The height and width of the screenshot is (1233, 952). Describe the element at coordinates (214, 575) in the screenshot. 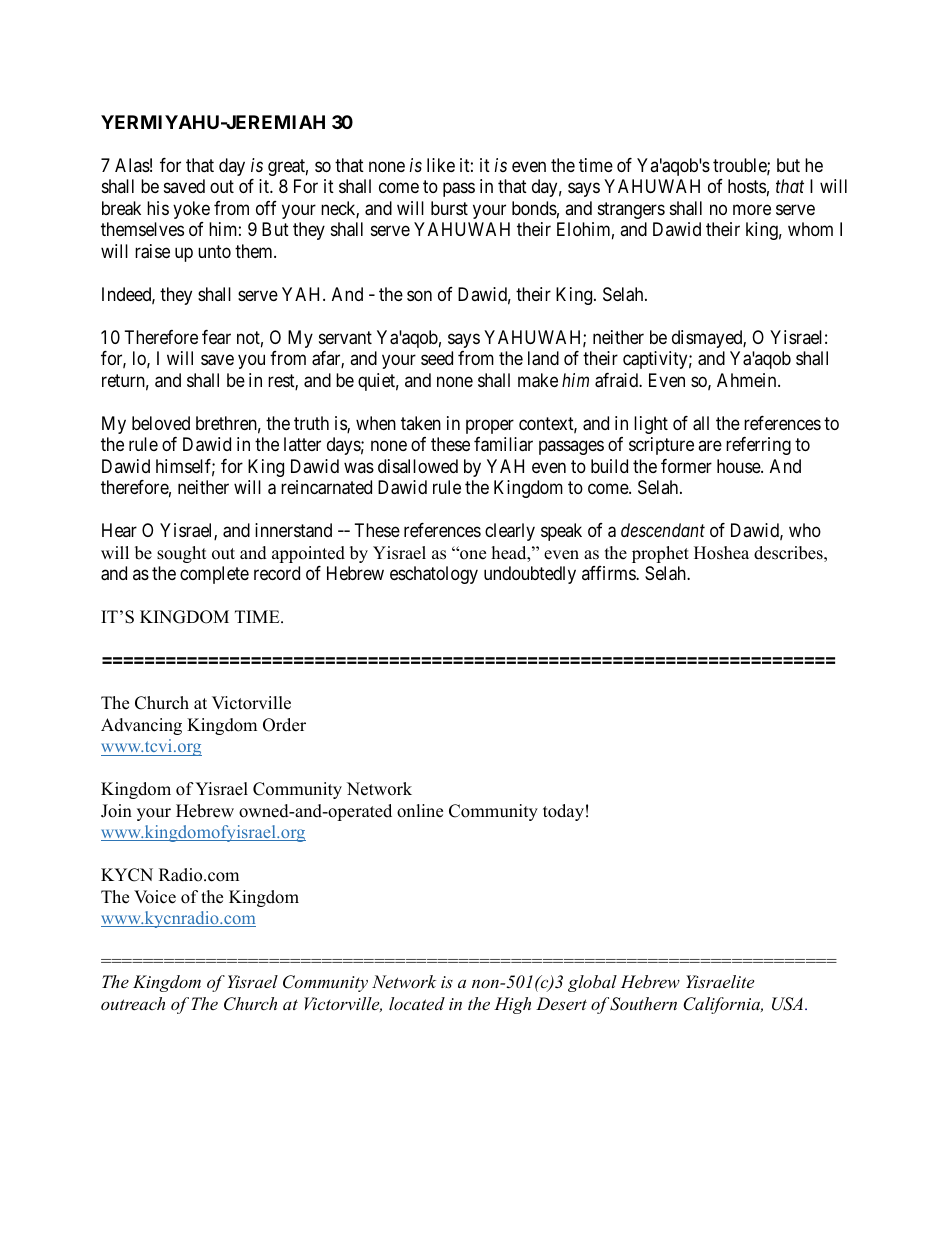

I see `complete` at that location.
